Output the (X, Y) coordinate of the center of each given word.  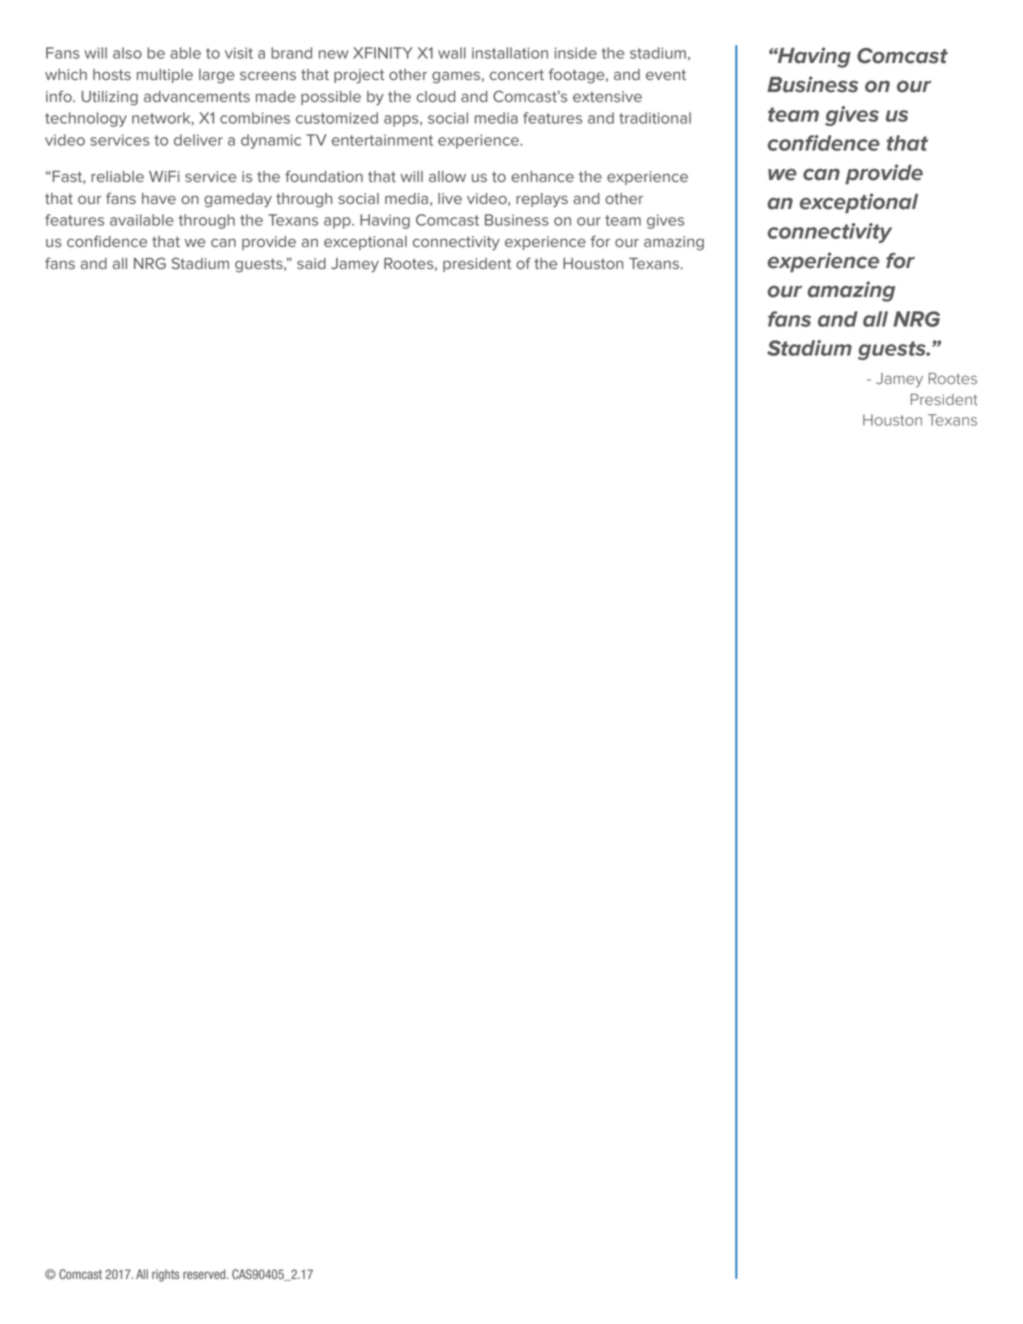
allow (447, 176)
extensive (607, 96)
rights (165, 1275)
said (311, 263)
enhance (542, 176)
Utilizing (110, 98)
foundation (324, 176)
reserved (205, 1274)
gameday (238, 200)
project (359, 76)
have (159, 198)
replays (542, 200)
